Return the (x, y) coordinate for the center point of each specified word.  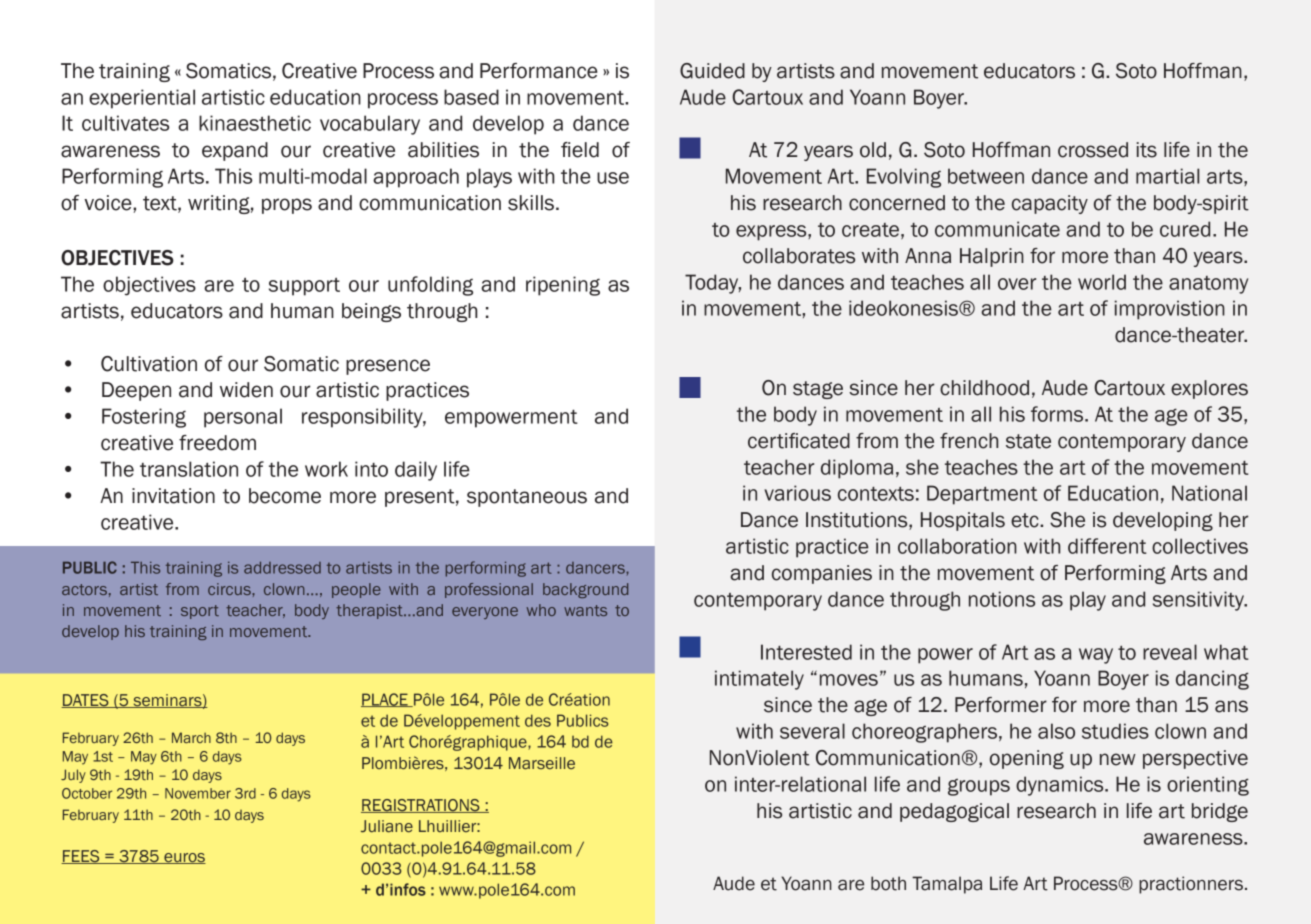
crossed (1093, 150)
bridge (1220, 812)
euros (184, 858)
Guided (712, 71)
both (888, 883)
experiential (142, 99)
